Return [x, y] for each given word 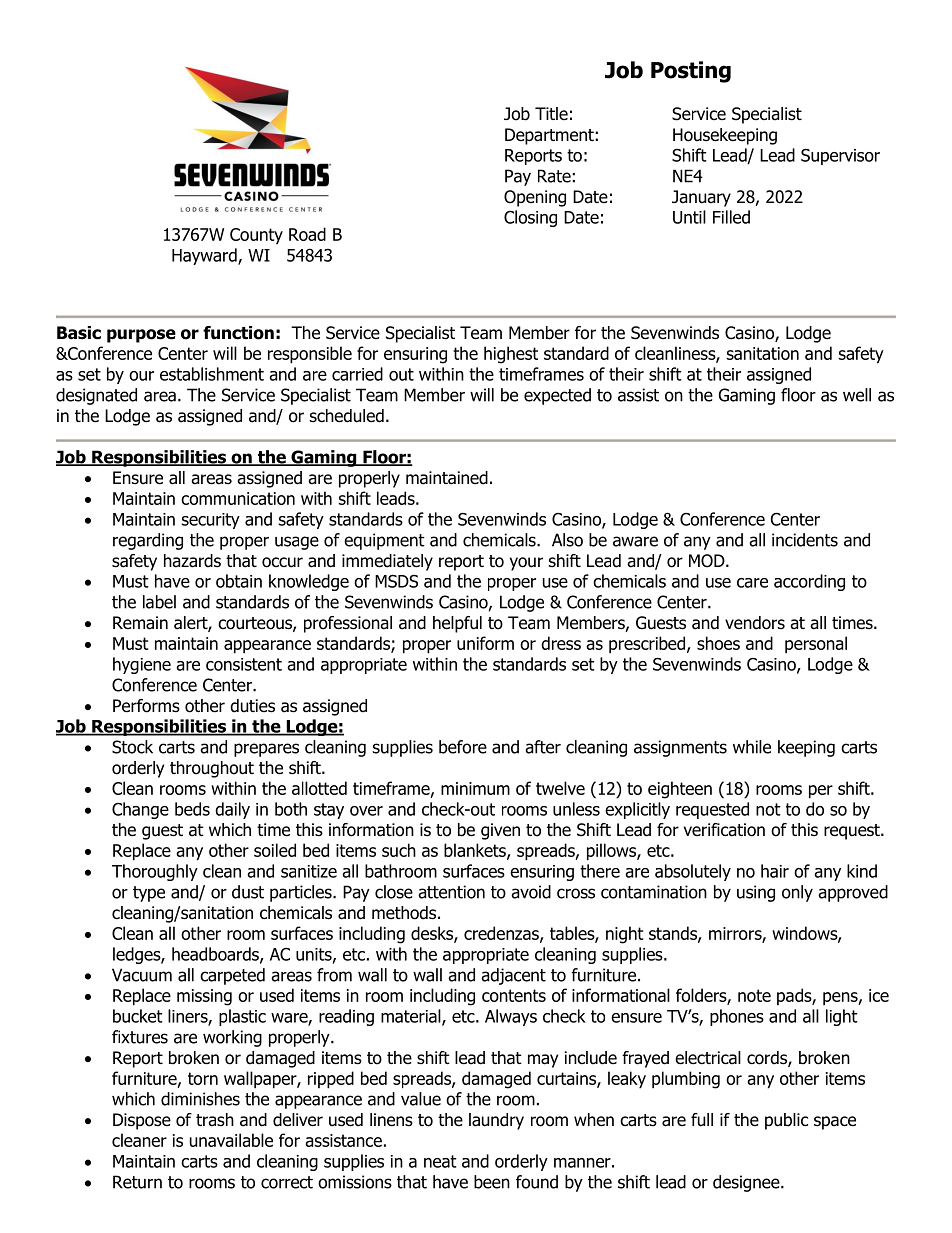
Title [551, 114]
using [756, 893]
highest [511, 355]
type [149, 894]
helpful [457, 624]
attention [451, 892]
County [256, 236]
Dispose [142, 1121]
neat [440, 1161]
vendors [755, 623]
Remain [140, 623]
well [857, 395]
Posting [691, 72]
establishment [212, 374]
